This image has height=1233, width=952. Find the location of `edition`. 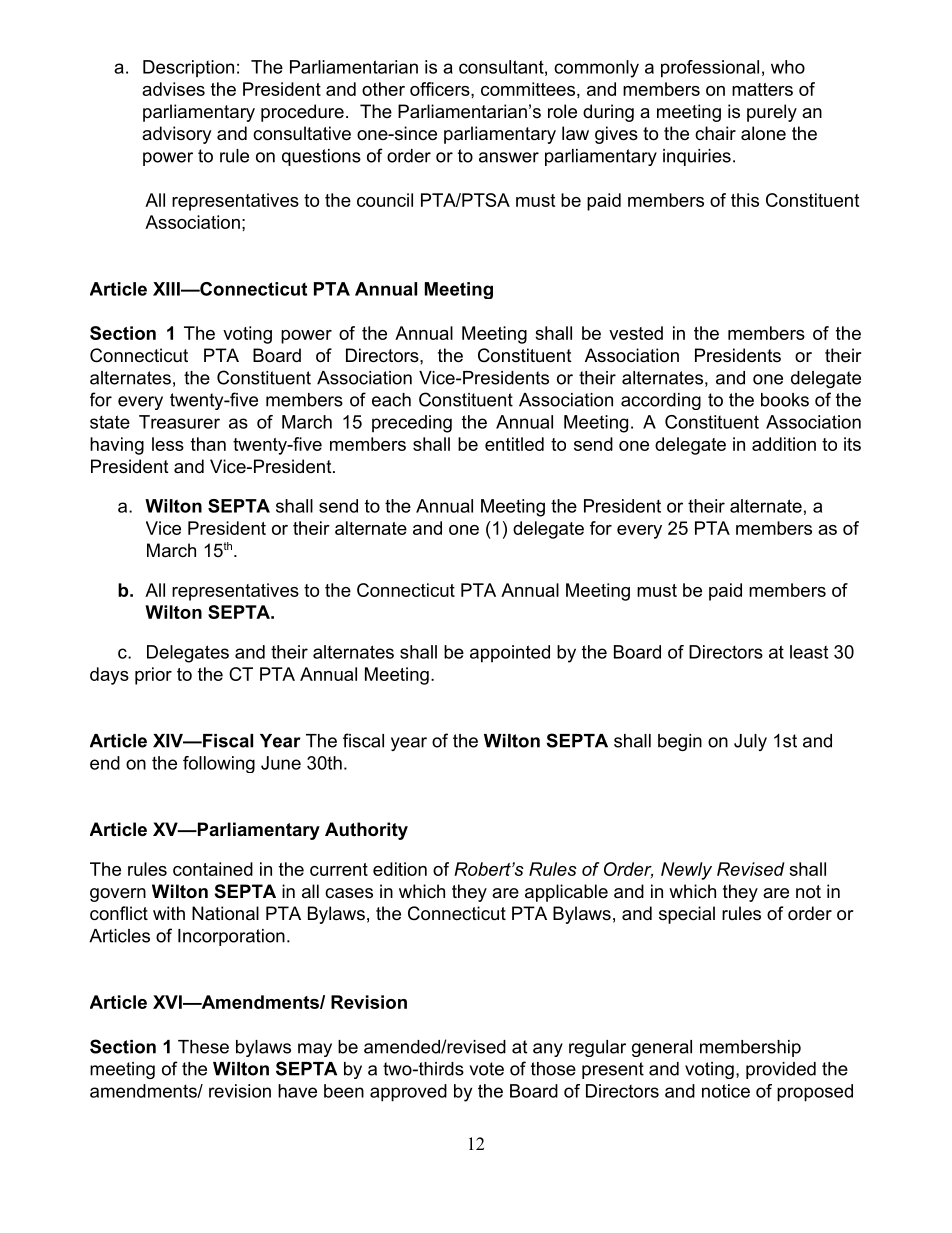

edition is located at coordinates (400, 869).
